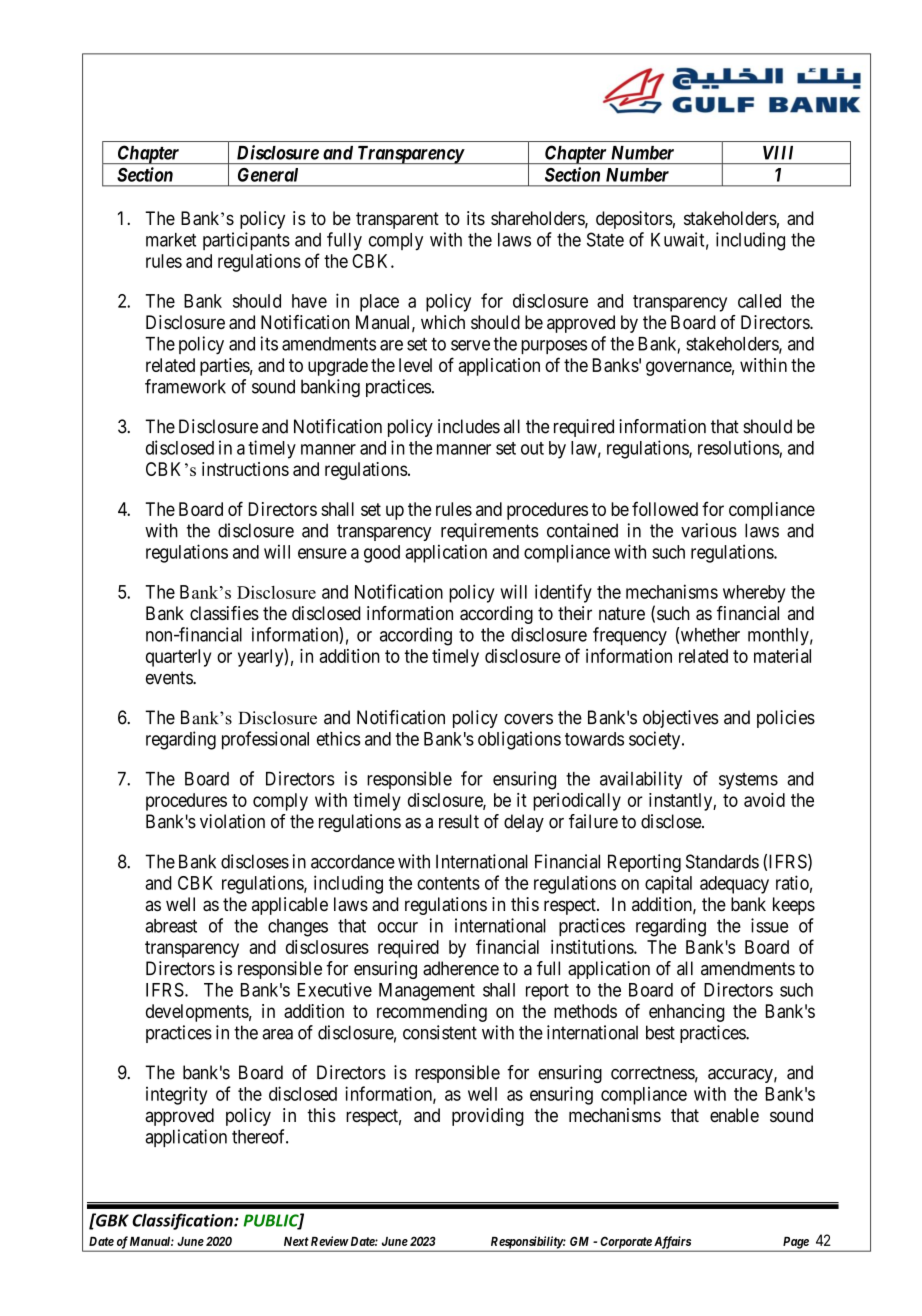 Image resolution: width=922 pixels, height=1316 pixels. What do you see at coordinates (769, 925) in the document?
I see `issue` at bounding box center [769, 925].
